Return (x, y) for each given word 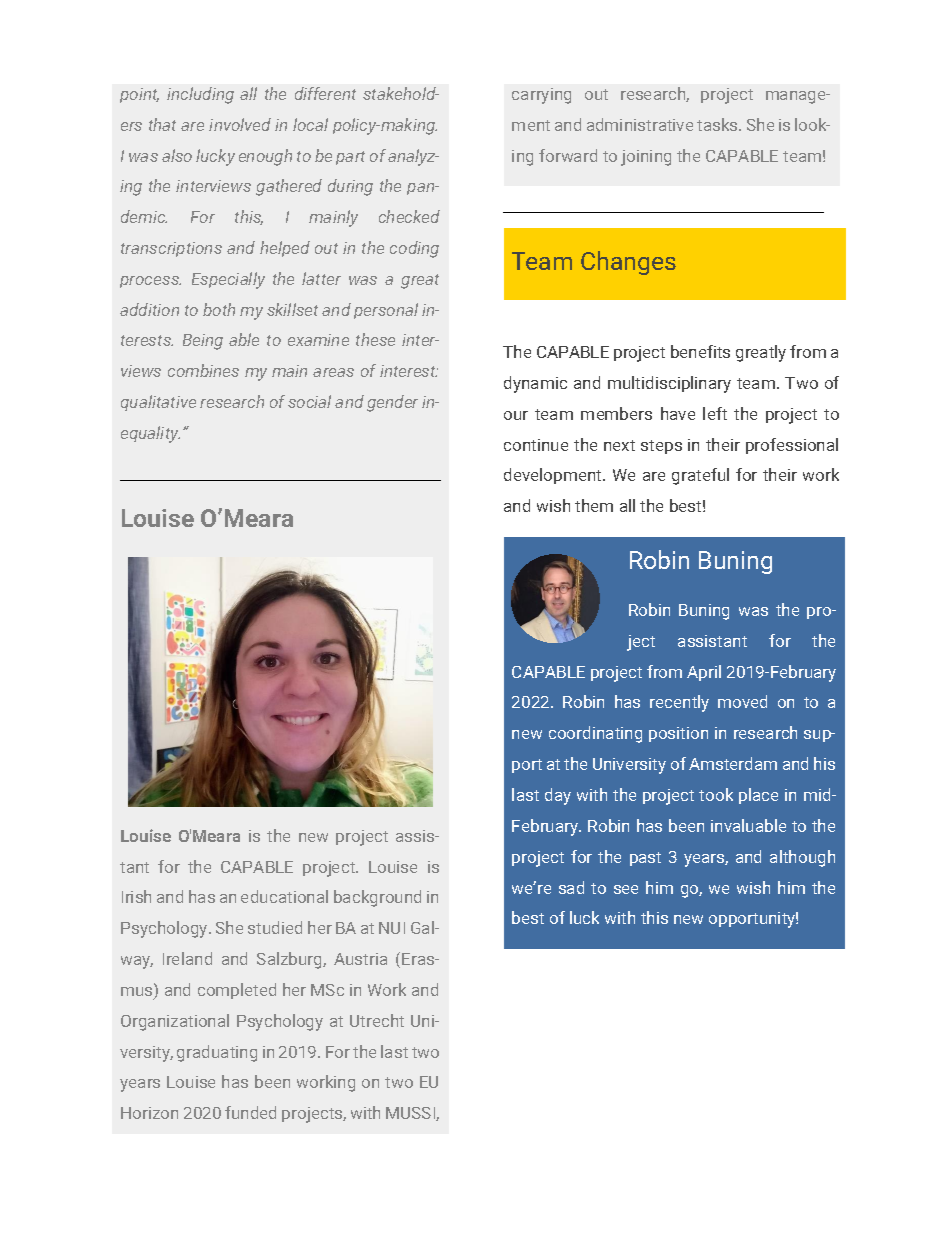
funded (250, 1112)
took (716, 794)
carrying (541, 96)
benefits (700, 351)
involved (240, 124)
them (594, 505)
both (219, 309)
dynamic (535, 384)
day (558, 796)
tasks (718, 124)
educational (284, 896)
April (704, 673)
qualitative (158, 403)
